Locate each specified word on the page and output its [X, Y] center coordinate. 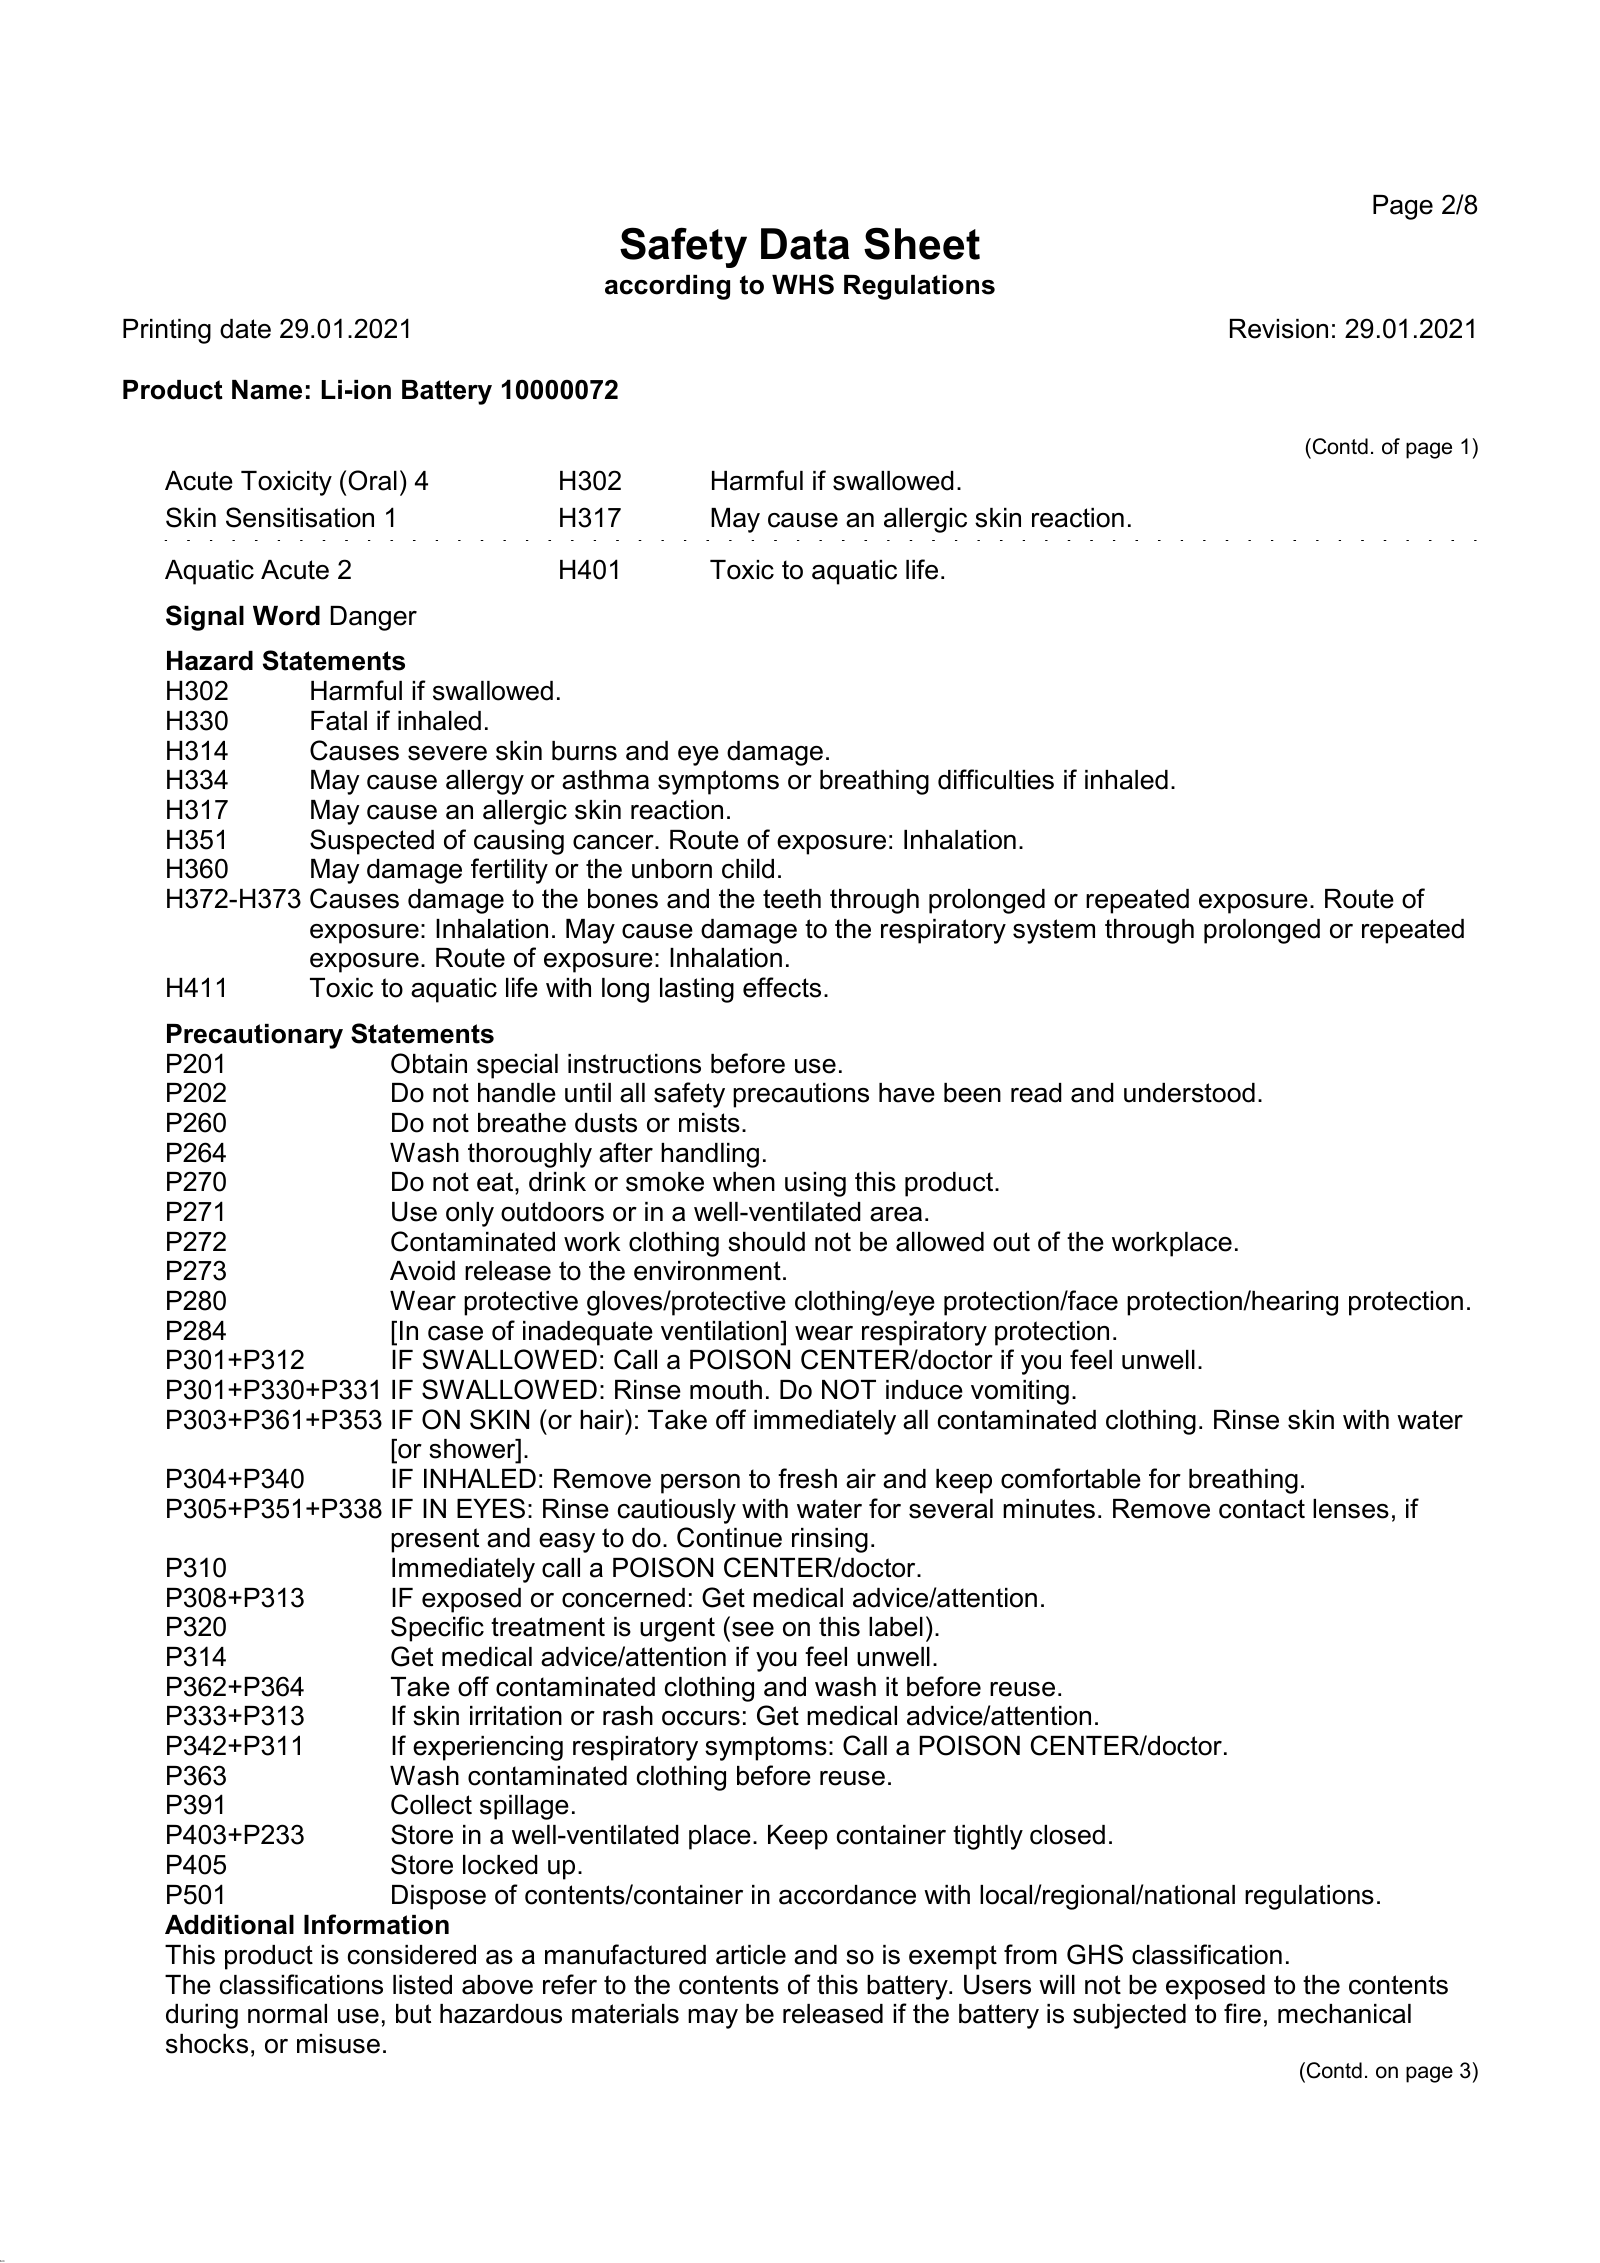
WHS [803, 284]
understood [1189, 1093]
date [245, 329]
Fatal [339, 721]
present [435, 1540]
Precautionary [255, 1036]
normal [287, 2014]
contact [1262, 1509]
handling [710, 1155]
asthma [605, 780]
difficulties [996, 779]
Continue [729, 1537]
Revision [1279, 329]
